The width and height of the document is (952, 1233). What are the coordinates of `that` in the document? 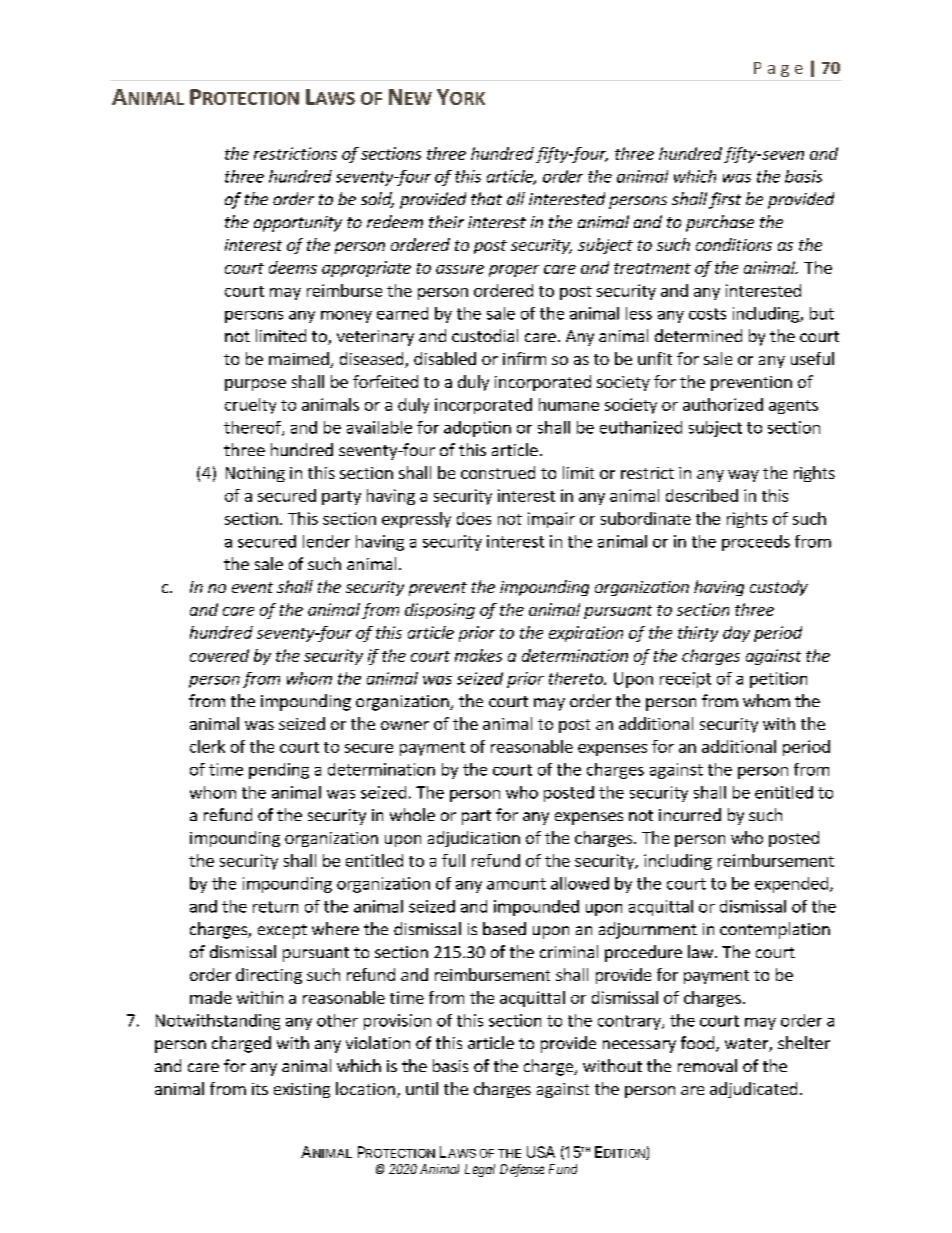 It's located at (486, 198).
